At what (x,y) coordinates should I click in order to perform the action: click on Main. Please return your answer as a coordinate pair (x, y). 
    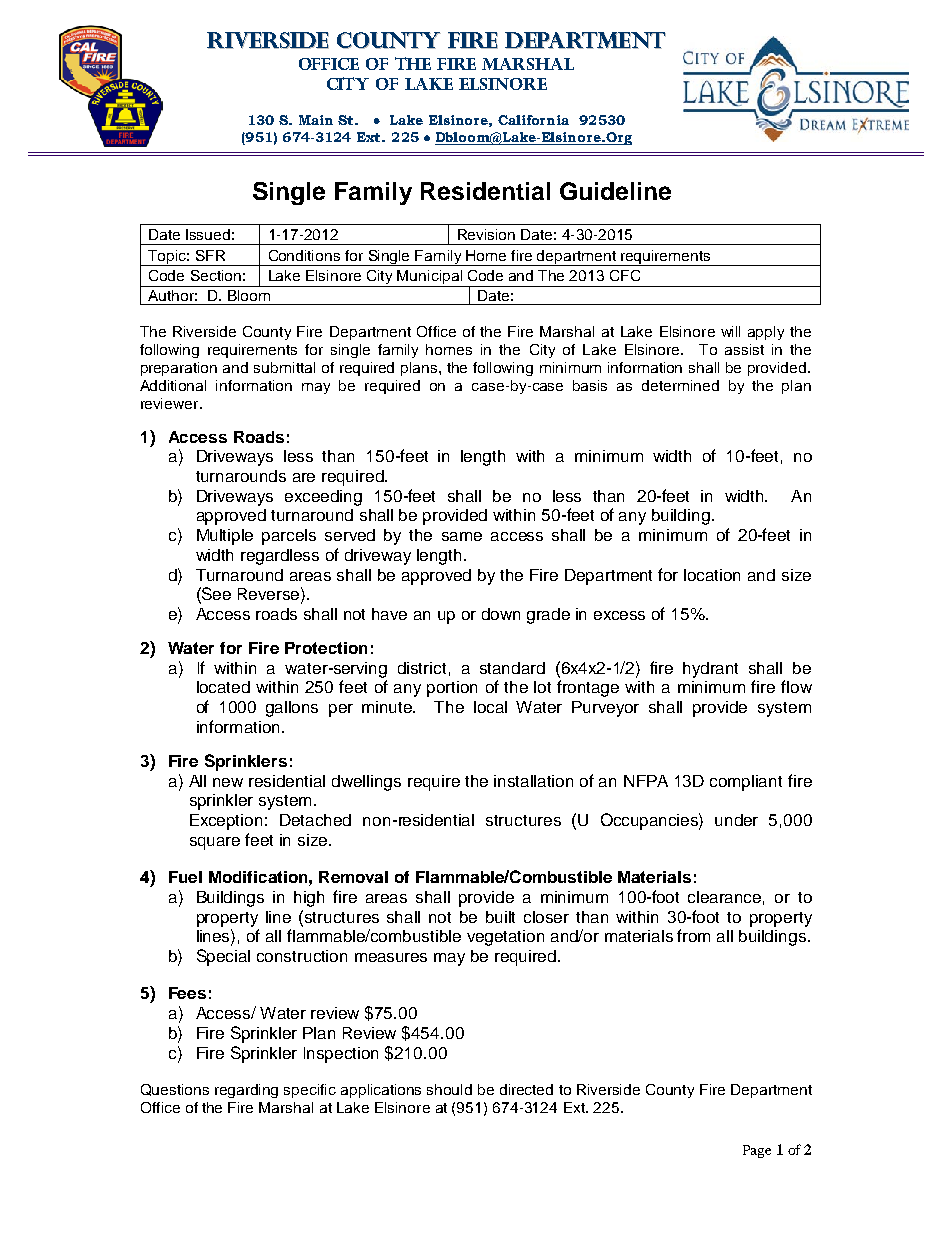
    Looking at the image, I should click on (316, 120).
